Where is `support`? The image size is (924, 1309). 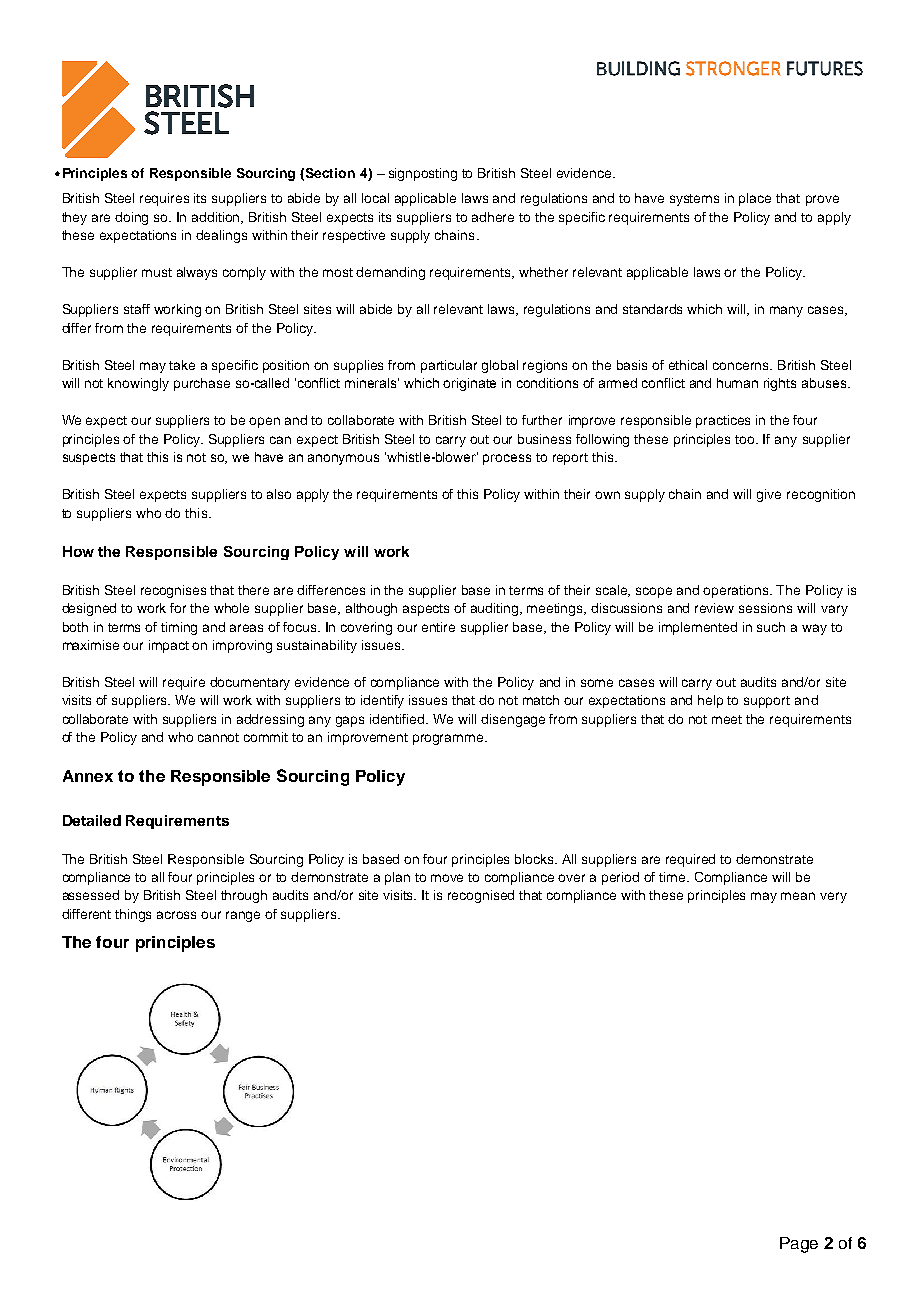
support is located at coordinates (767, 702).
